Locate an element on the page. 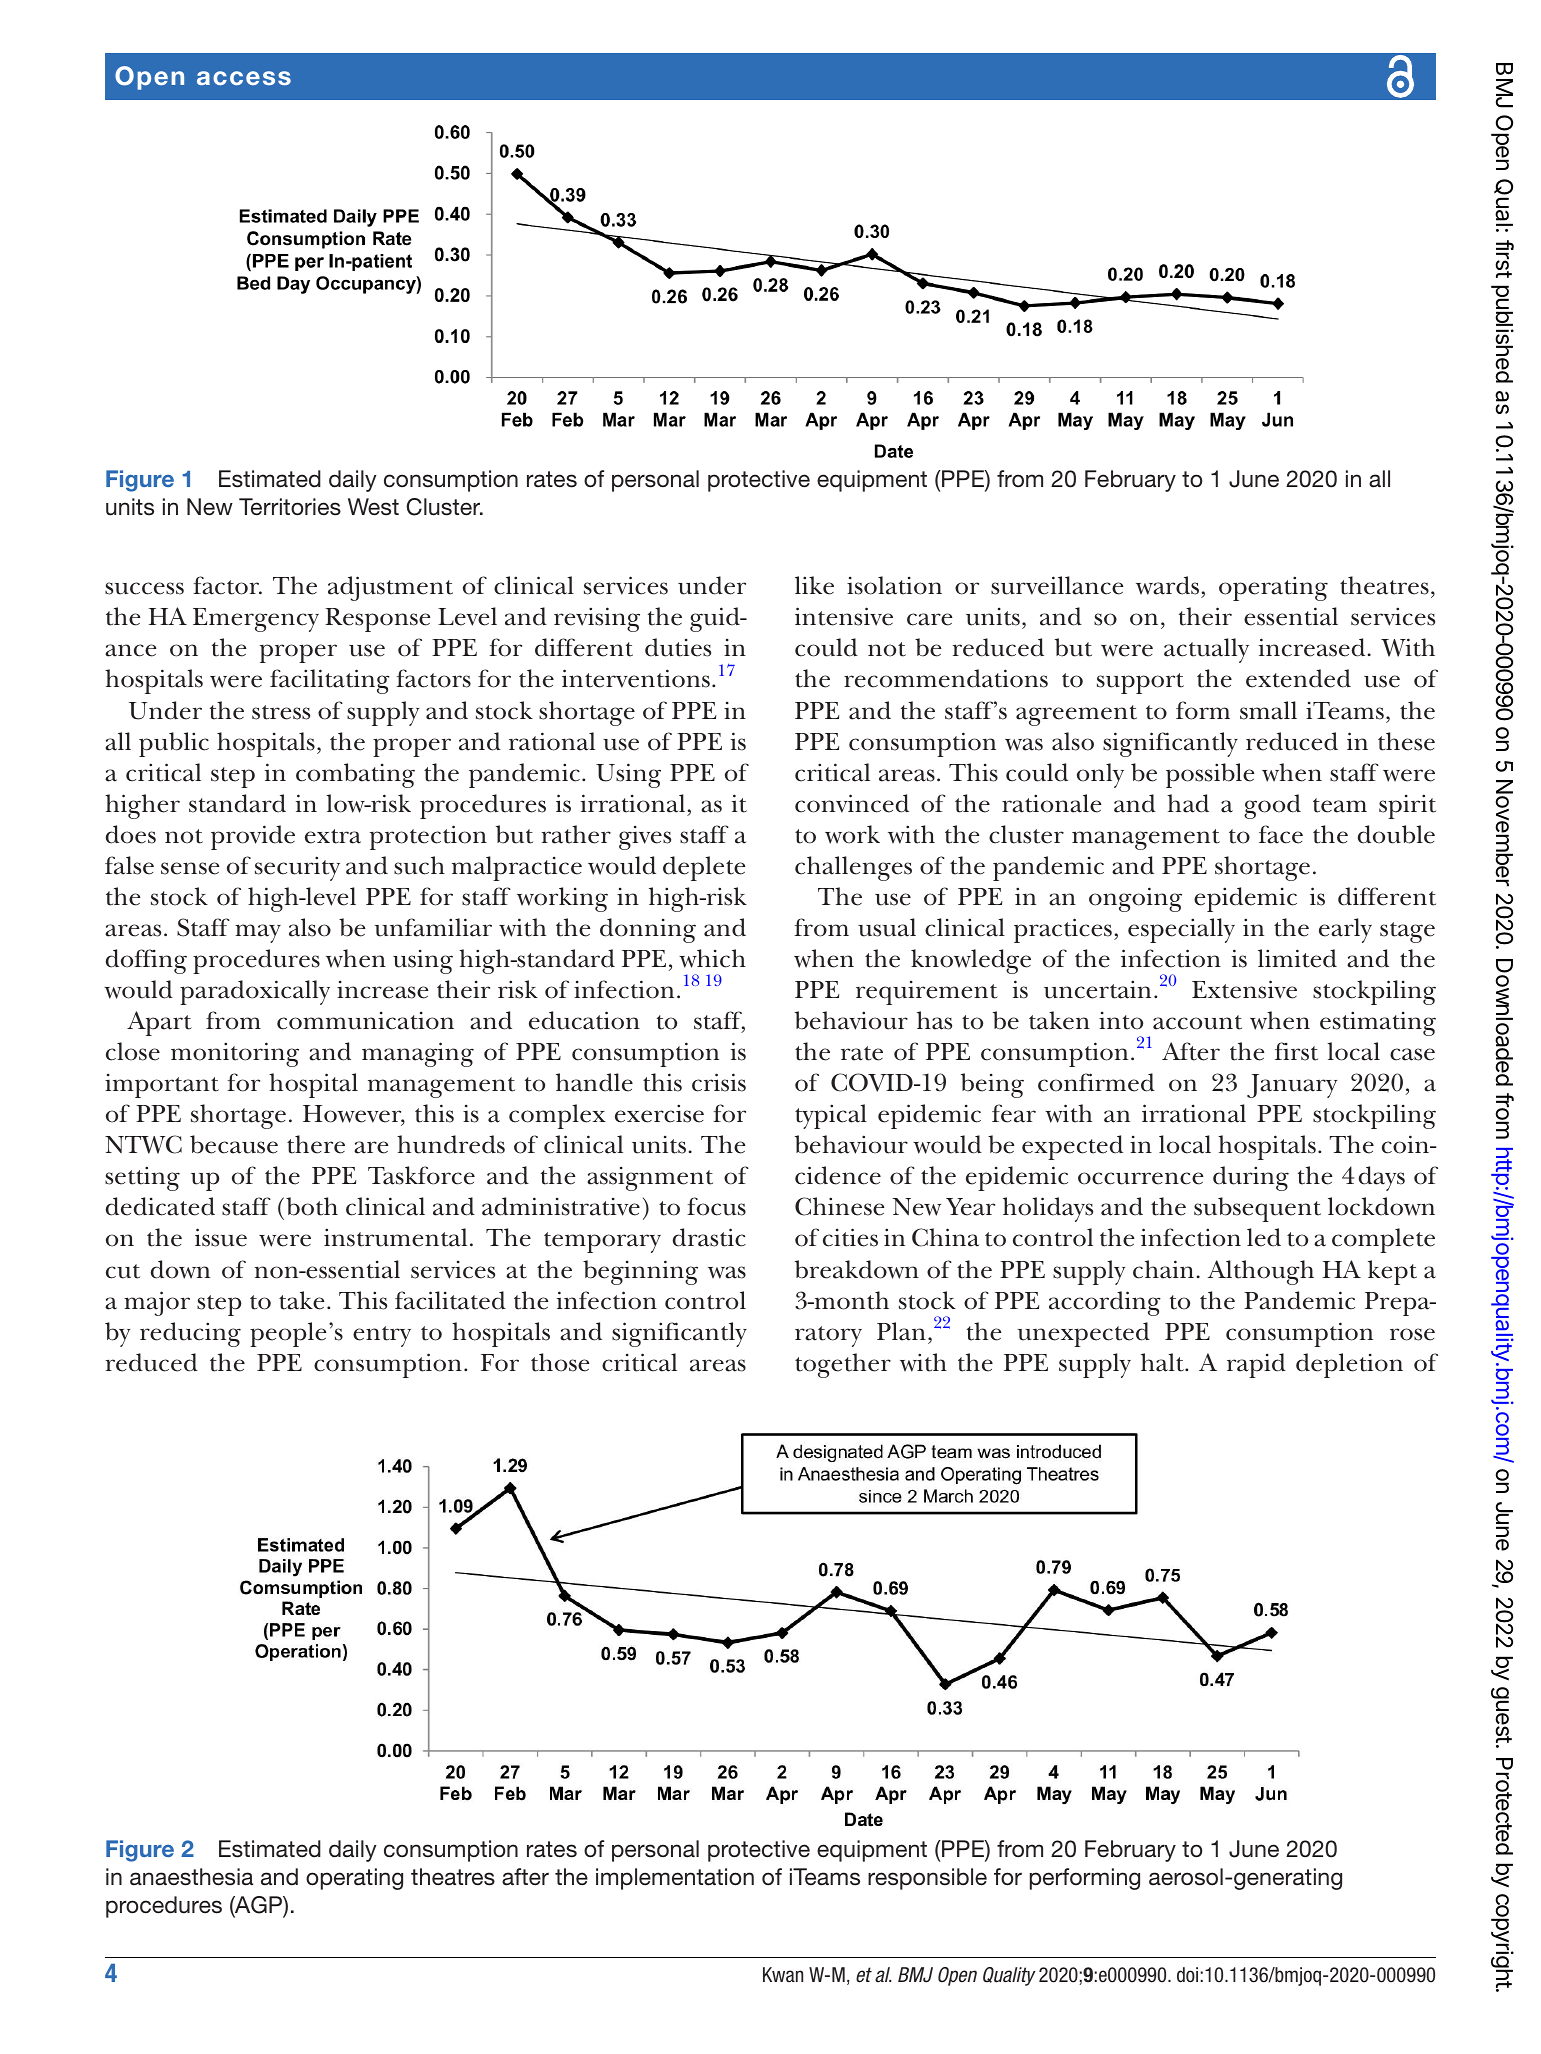  like is located at coordinates (814, 585).
